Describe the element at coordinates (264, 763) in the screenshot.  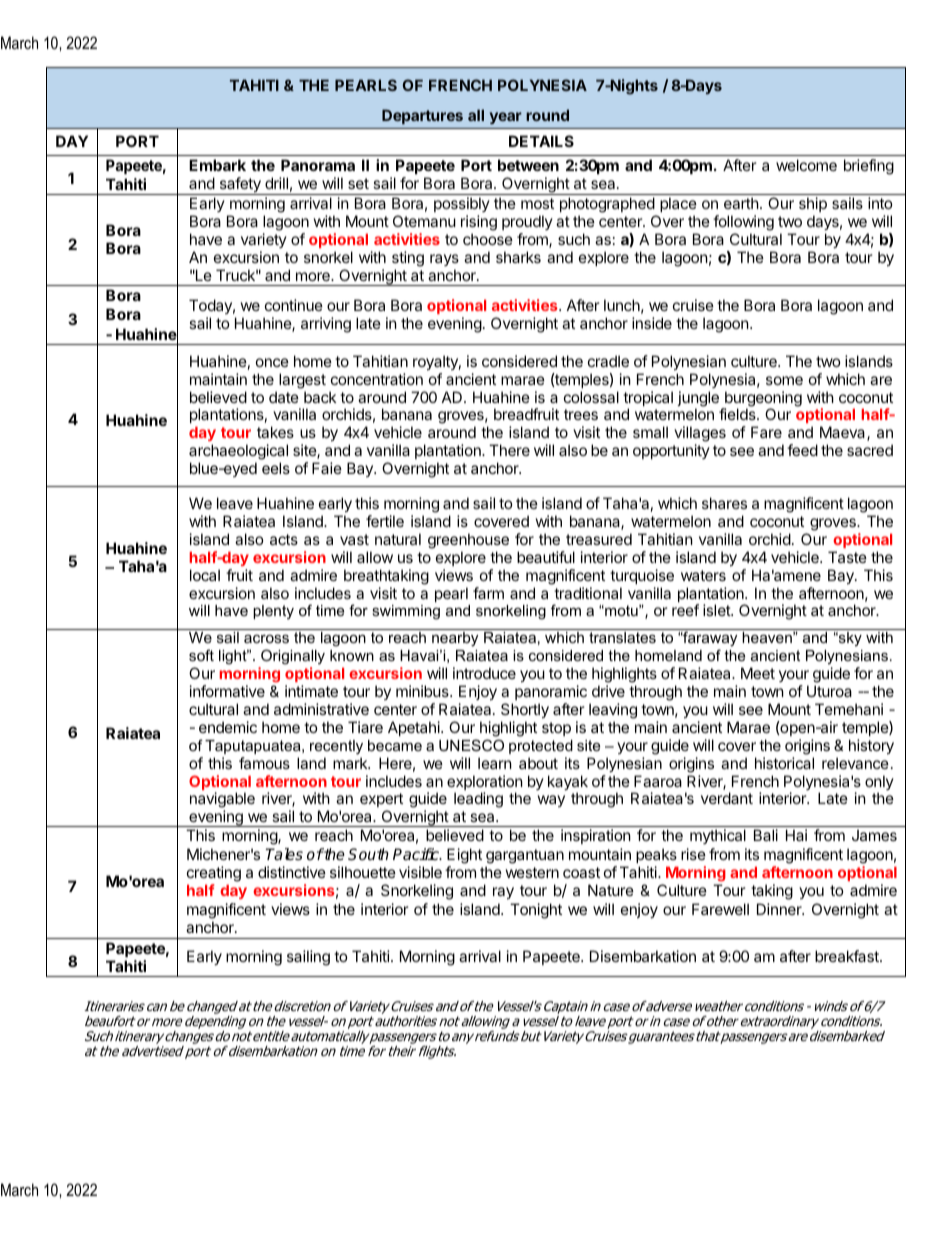
I see `famous` at that location.
